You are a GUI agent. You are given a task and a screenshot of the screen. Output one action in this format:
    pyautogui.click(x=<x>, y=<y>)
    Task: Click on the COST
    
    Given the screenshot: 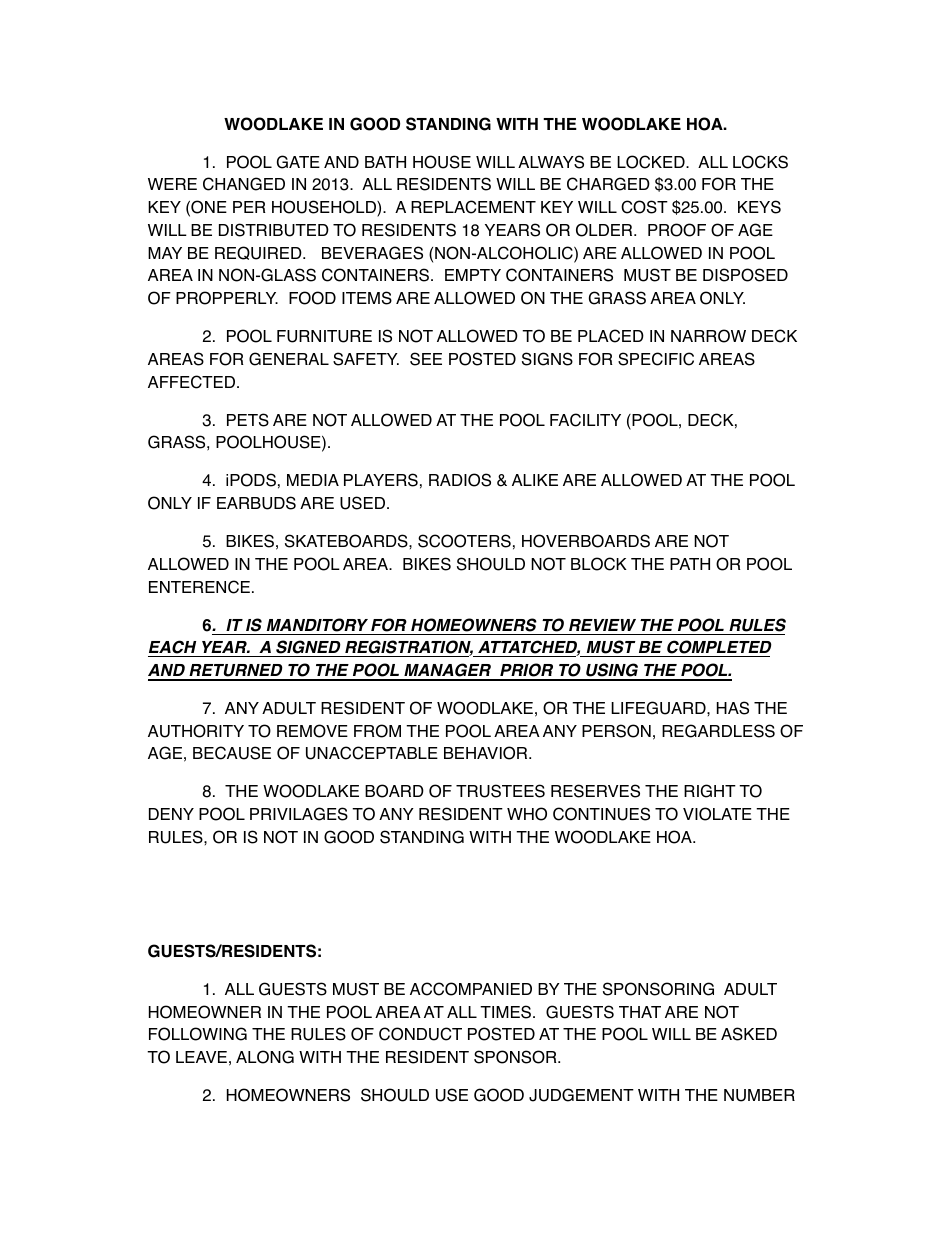 What is the action you would take?
    pyautogui.click(x=644, y=207)
